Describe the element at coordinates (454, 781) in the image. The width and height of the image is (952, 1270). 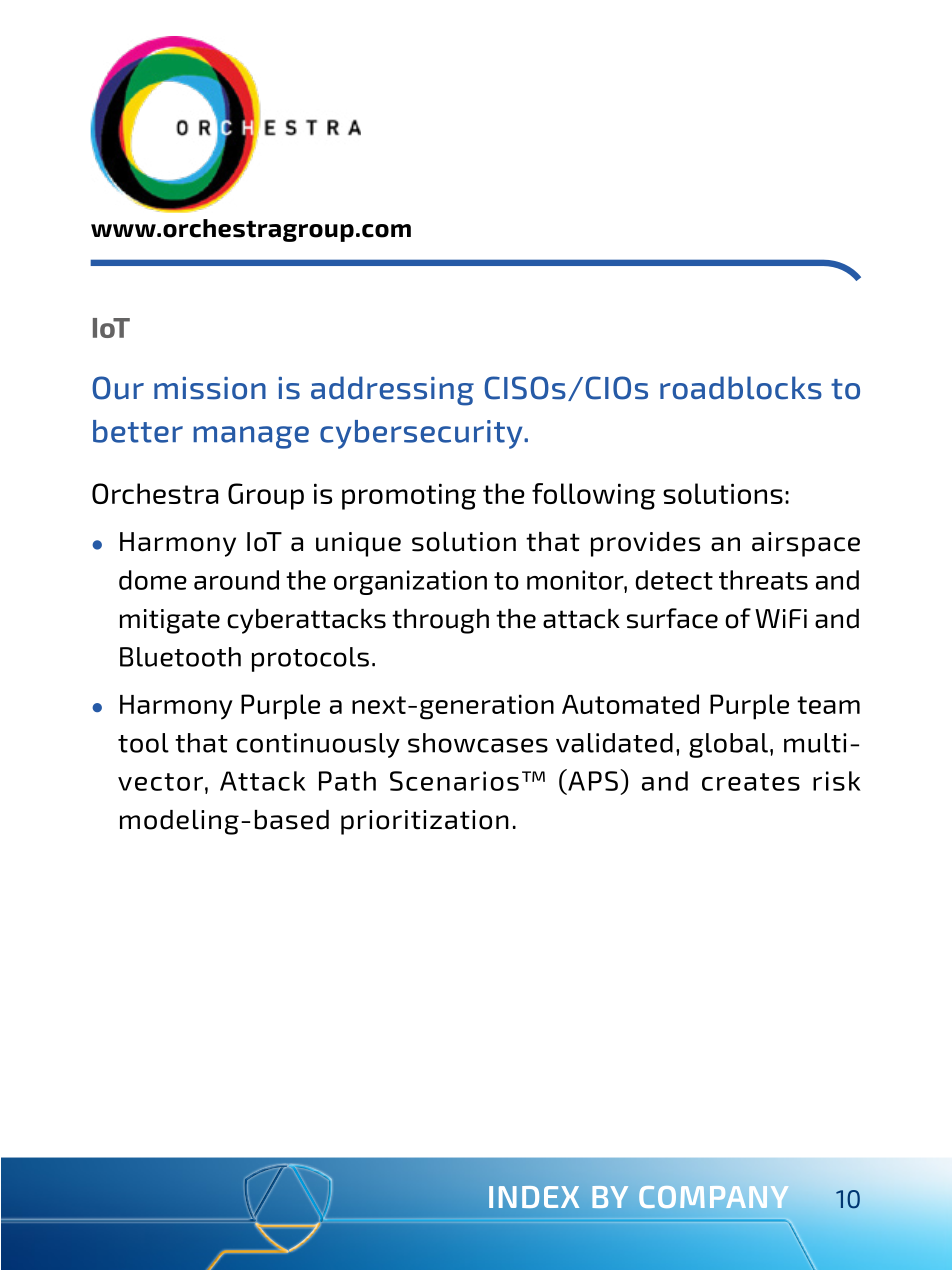
I see `Scenarios` at that location.
